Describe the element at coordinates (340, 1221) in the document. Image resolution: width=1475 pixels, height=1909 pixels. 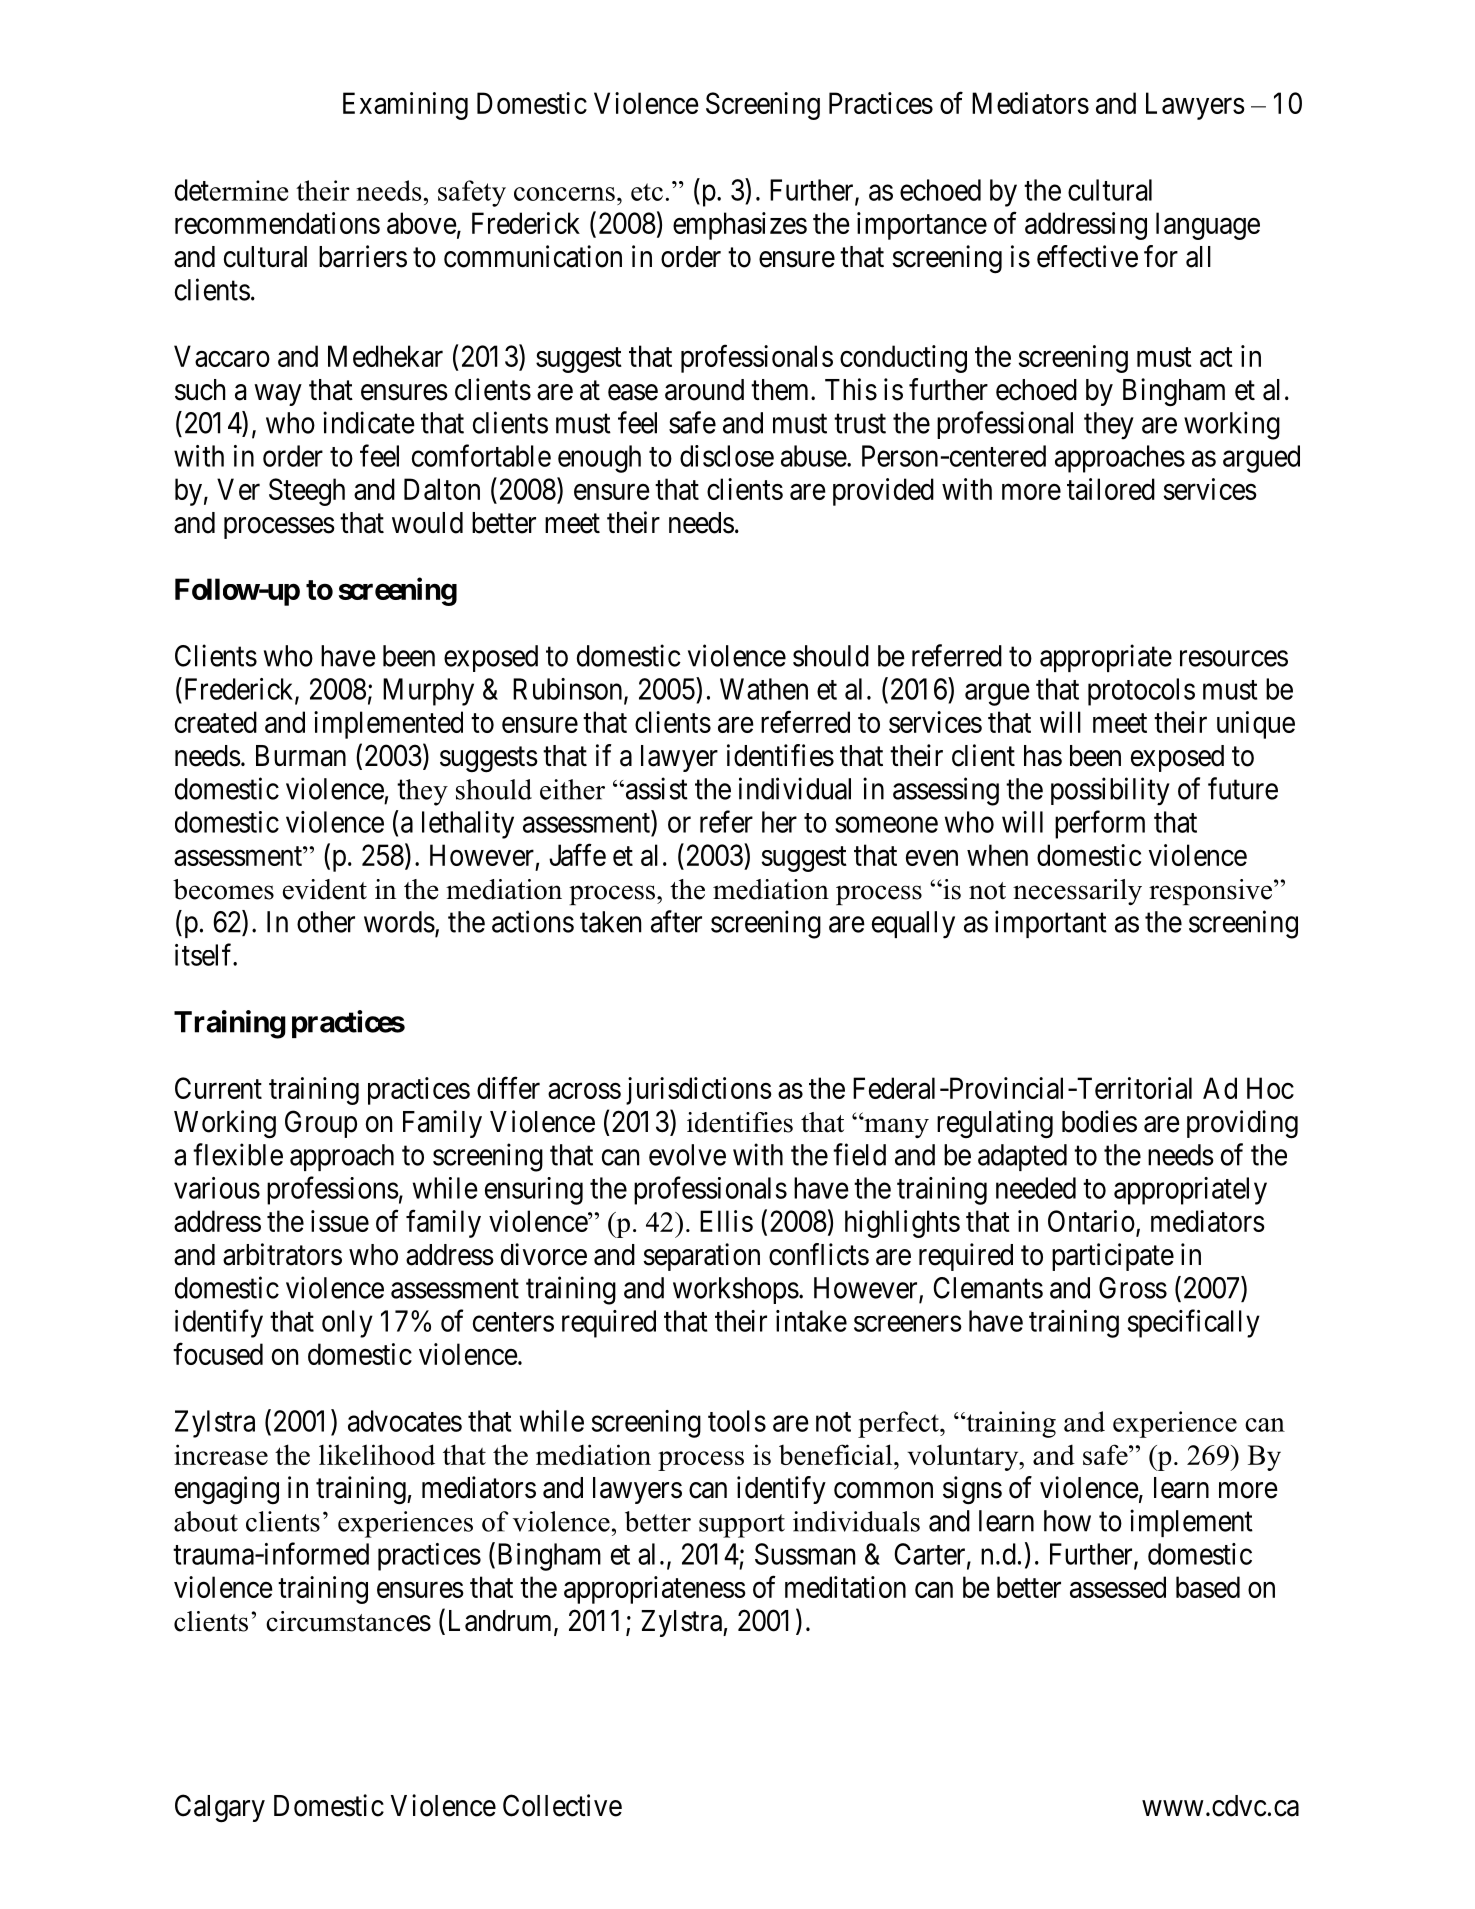
I see `issue` at that location.
